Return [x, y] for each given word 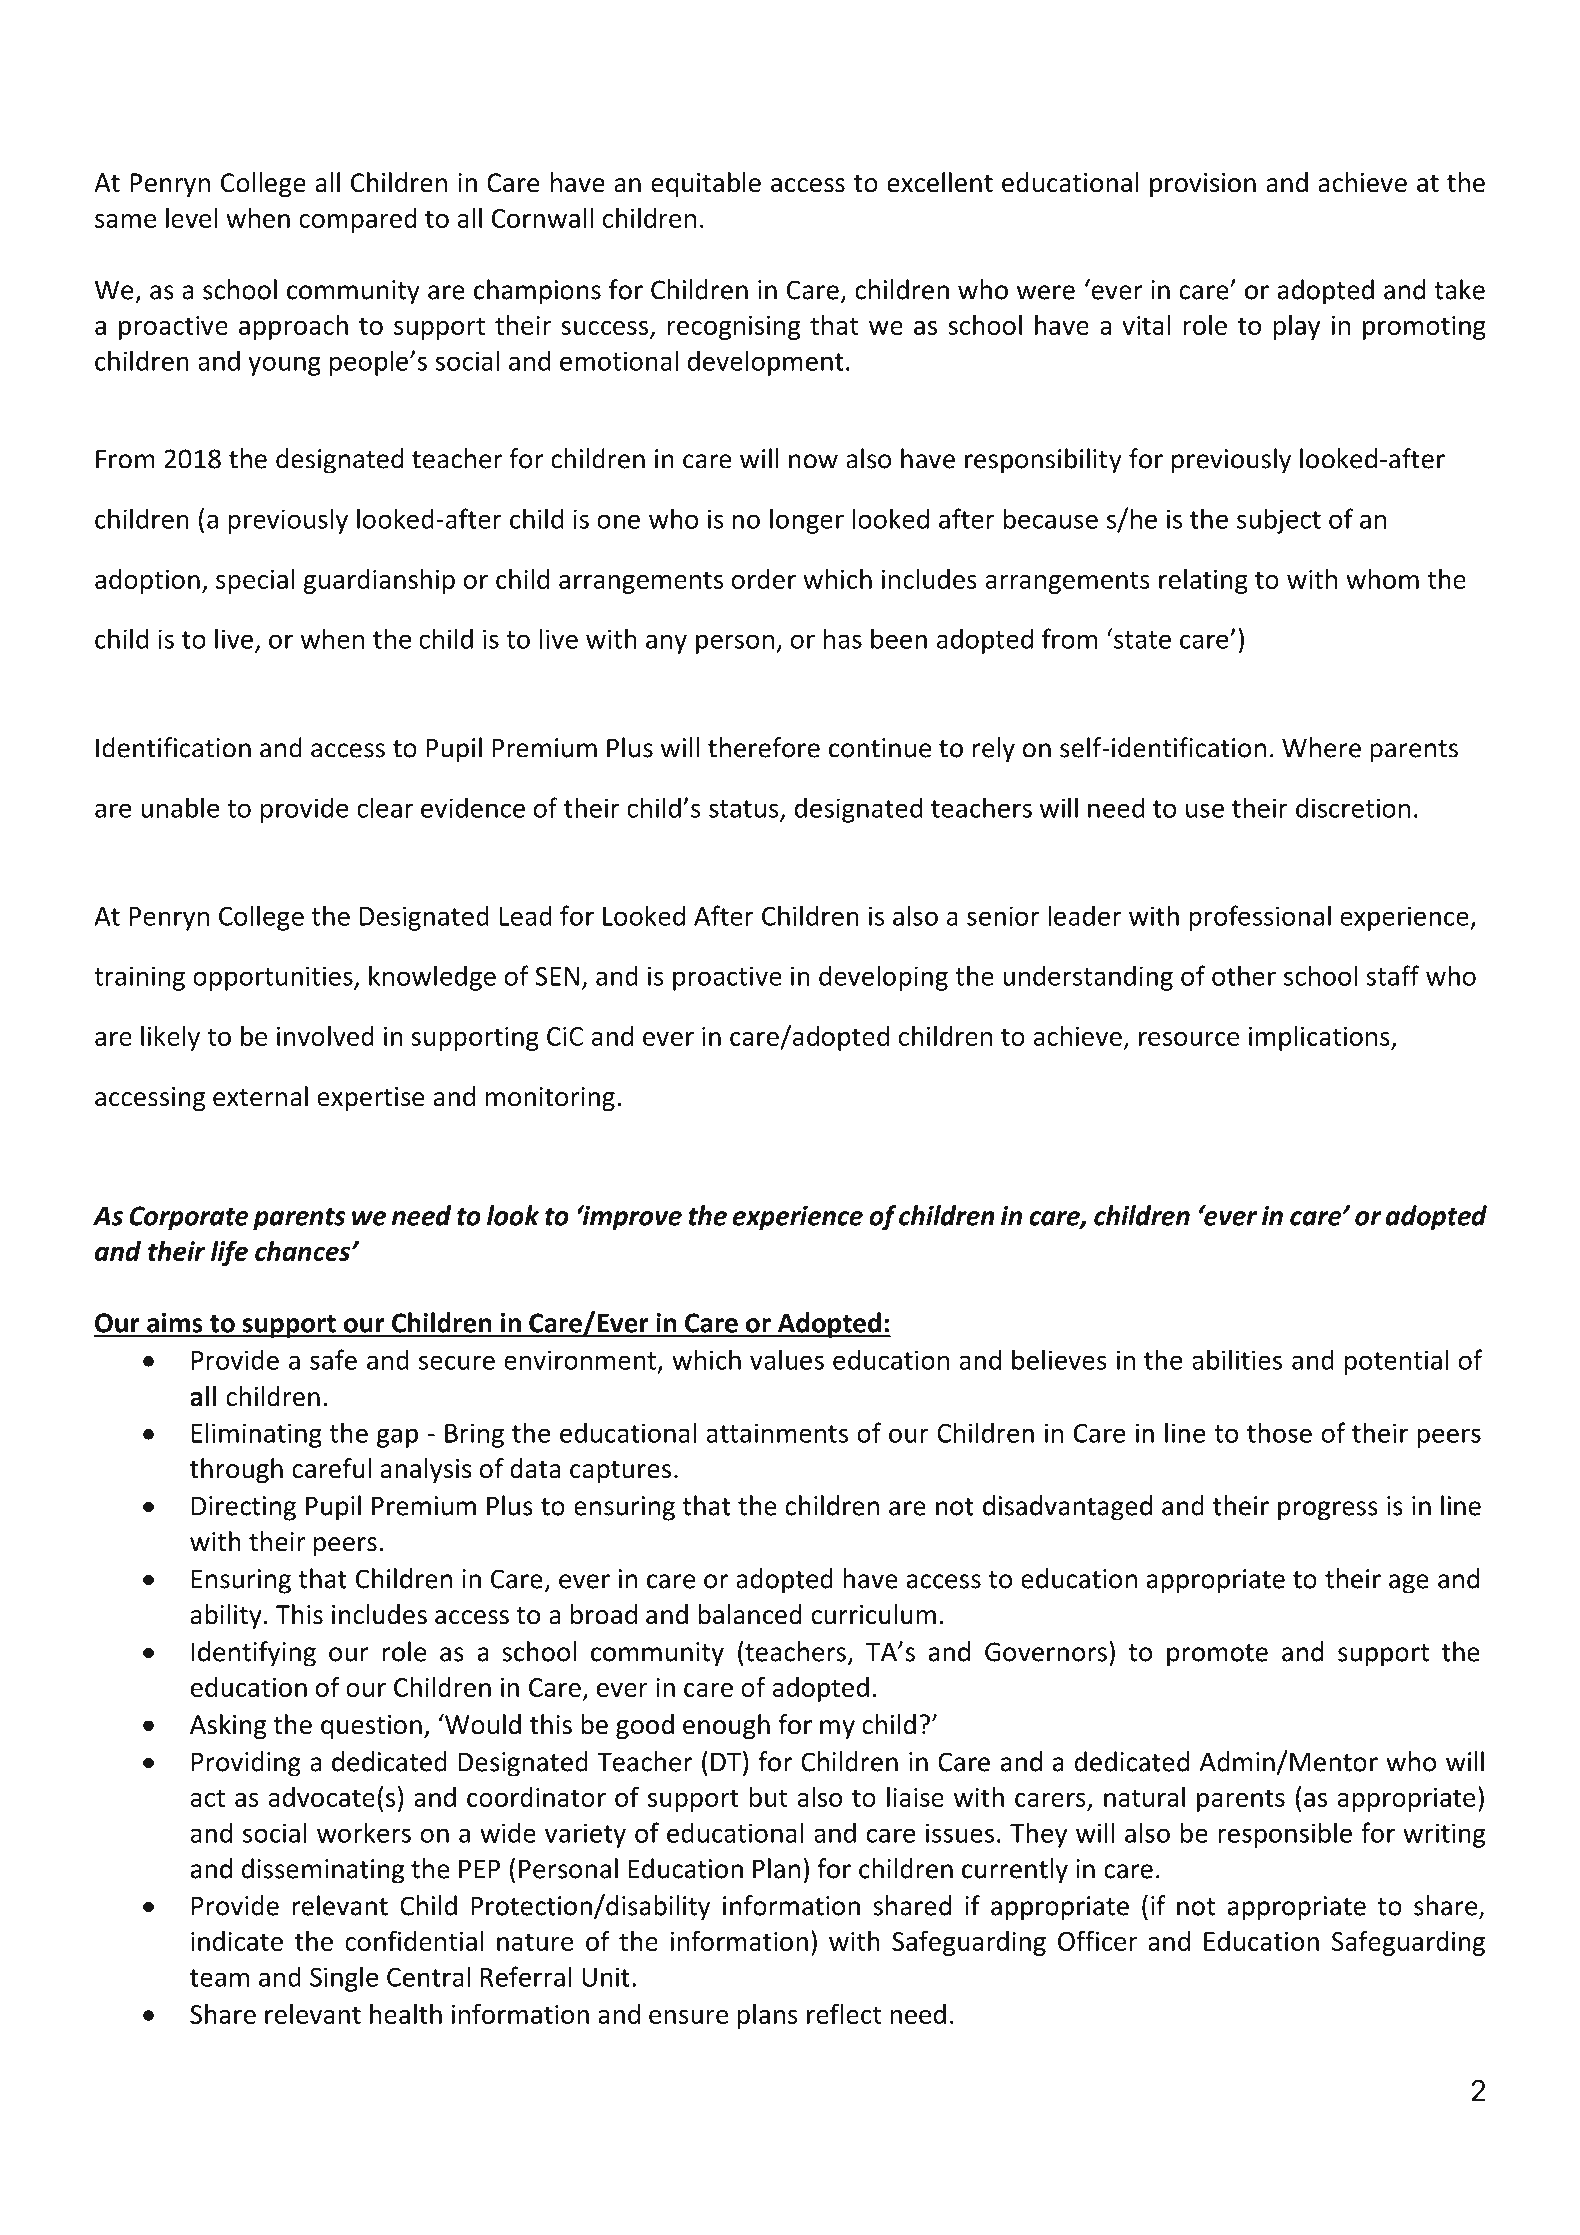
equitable [706, 184]
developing [883, 978]
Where [1321, 747]
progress [1328, 1511]
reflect [844, 2013]
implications [1320, 1038]
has [843, 638]
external [260, 1096]
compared [358, 220]
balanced [750, 1614]
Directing [244, 1508]
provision [1203, 185]
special [255, 581]
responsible [1285, 1835]
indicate [237, 1941]
